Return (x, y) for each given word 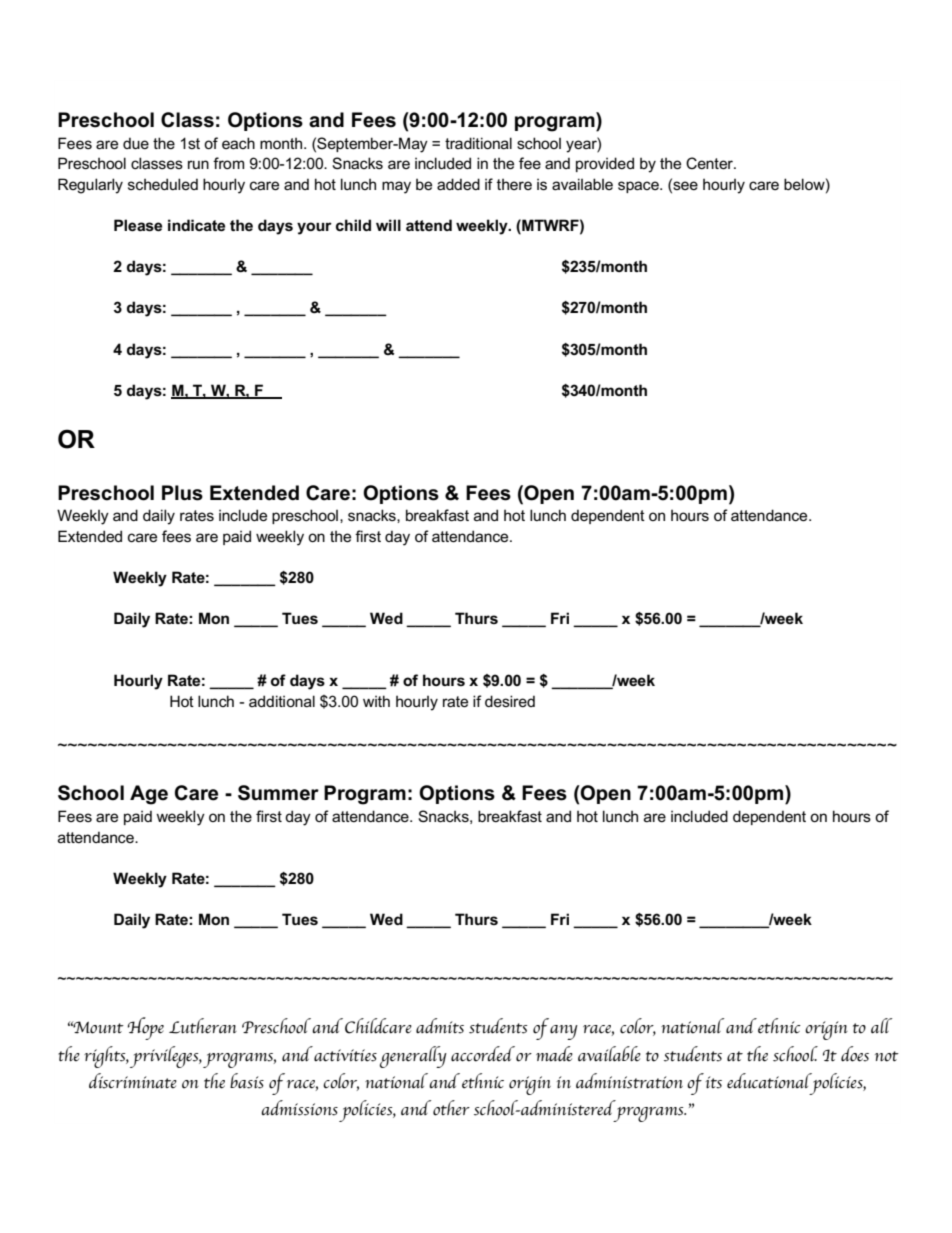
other (451, 1108)
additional (282, 701)
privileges (165, 1057)
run (198, 164)
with (376, 701)
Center (711, 163)
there (514, 184)
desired (510, 701)
